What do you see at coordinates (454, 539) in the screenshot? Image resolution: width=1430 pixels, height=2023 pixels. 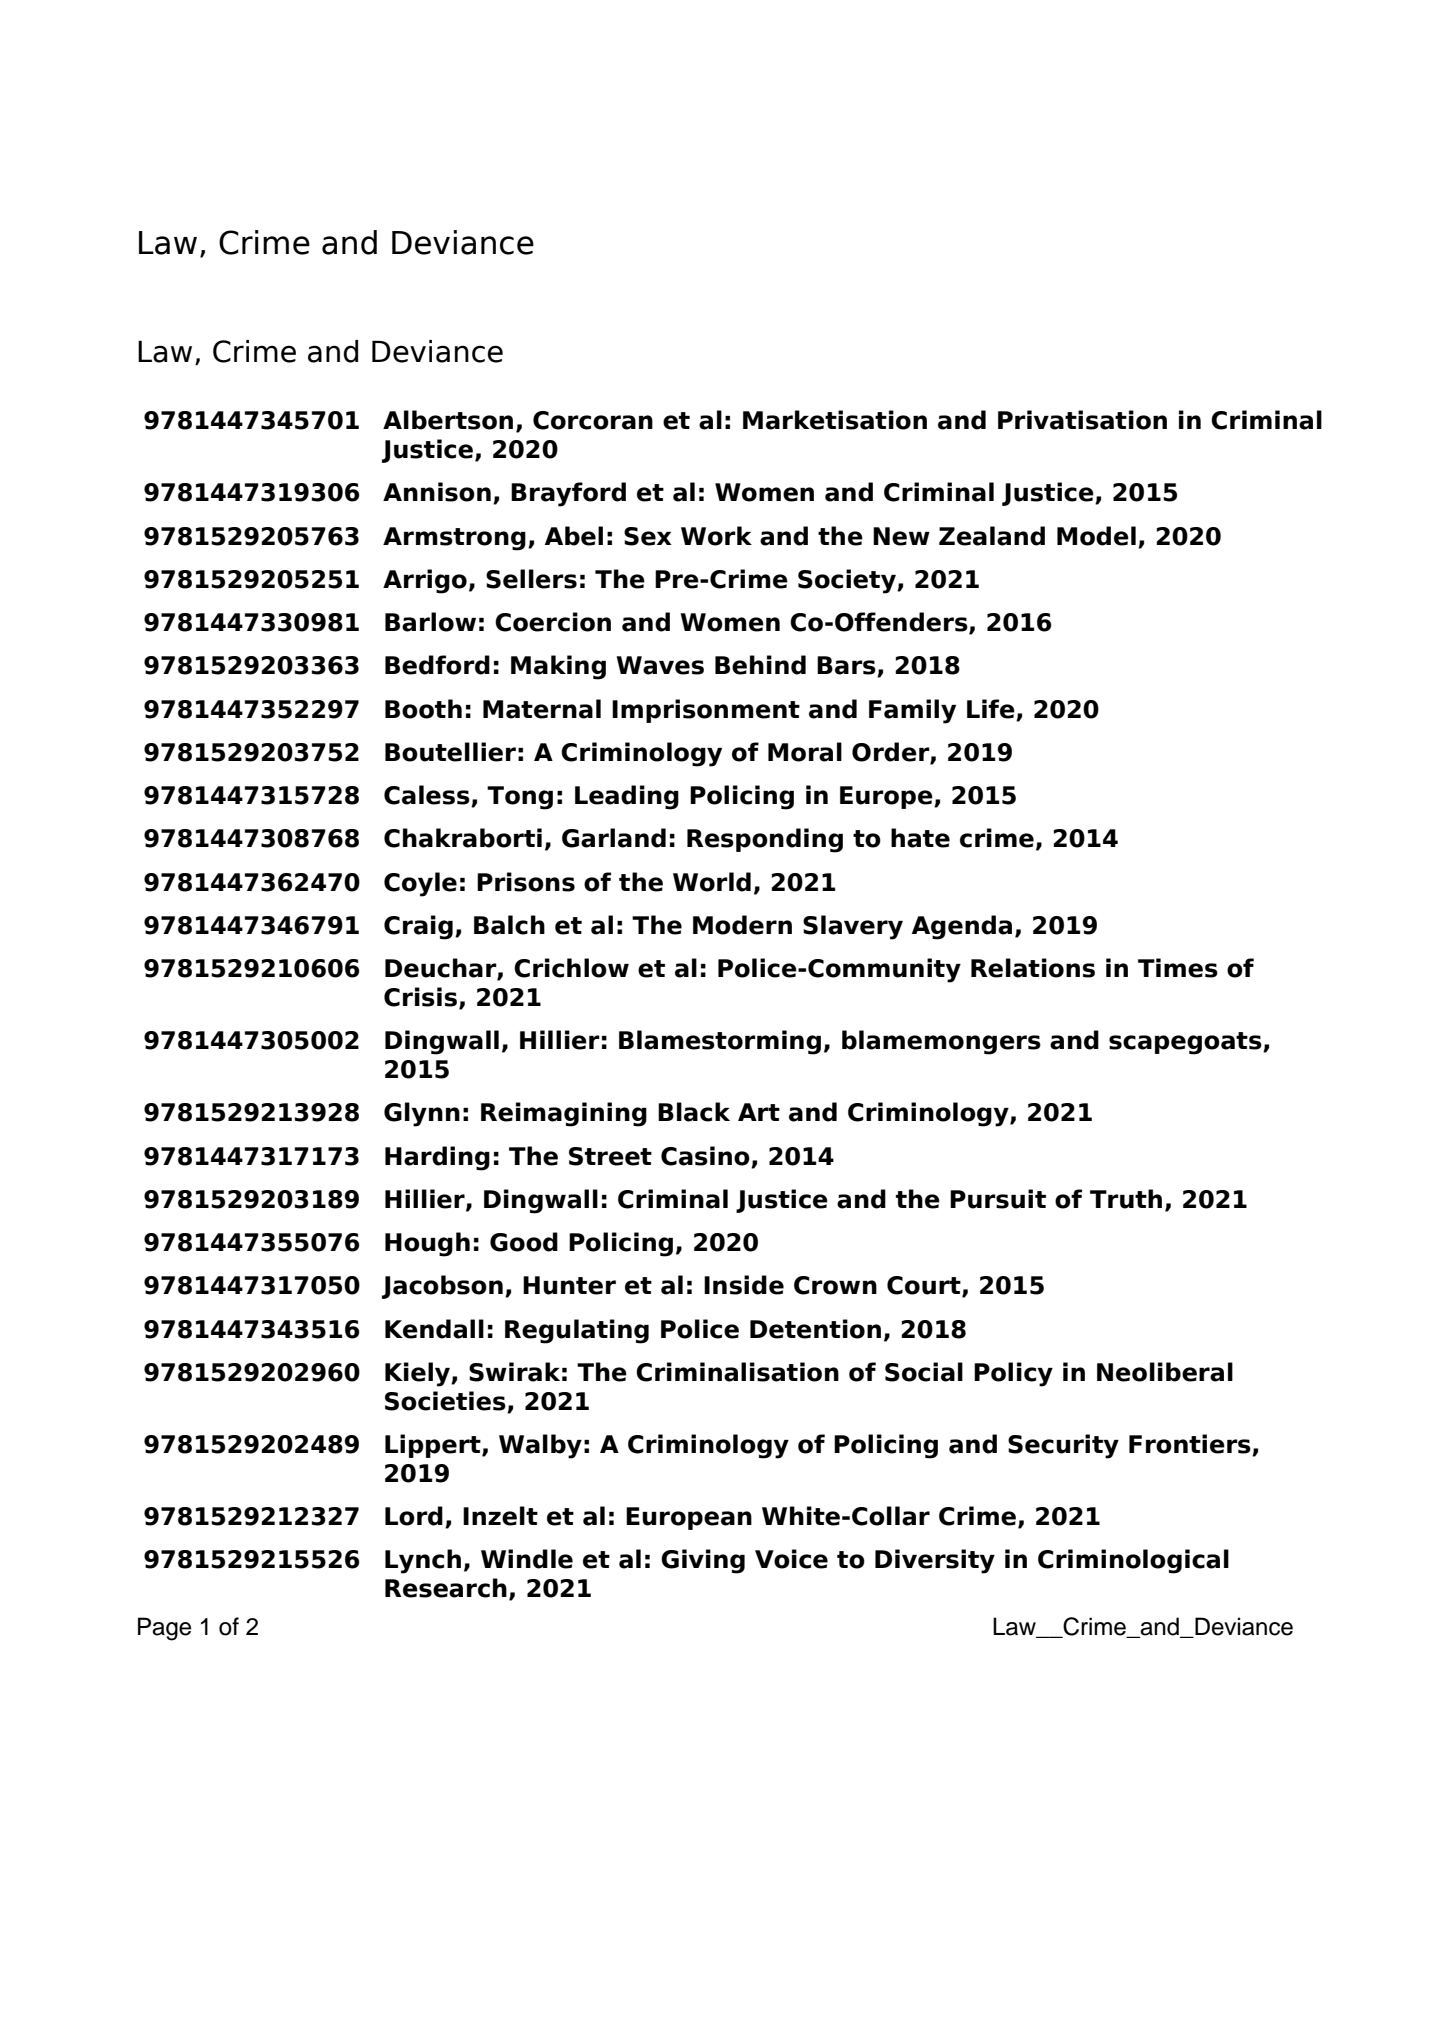 I see `Armstrong` at bounding box center [454, 539].
